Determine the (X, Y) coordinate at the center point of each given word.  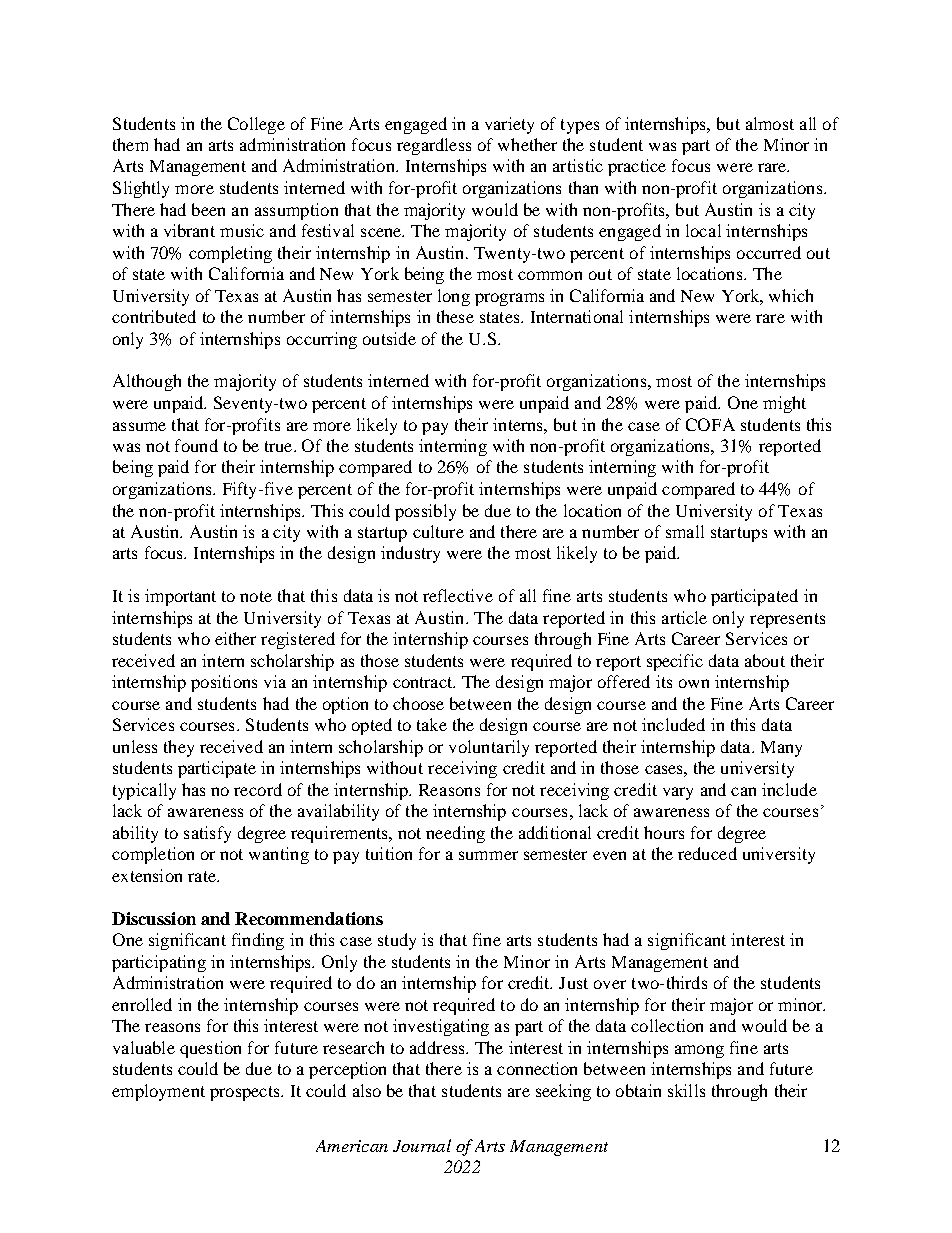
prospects (246, 1093)
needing (455, 834)
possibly (425, 512)
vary (678, 793)
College (256, 125)
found (196, 445)
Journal (422, 1145)
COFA (710, 424)
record (258, 789)
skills (686, 1090)
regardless (434, 146)
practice (637, 167)
